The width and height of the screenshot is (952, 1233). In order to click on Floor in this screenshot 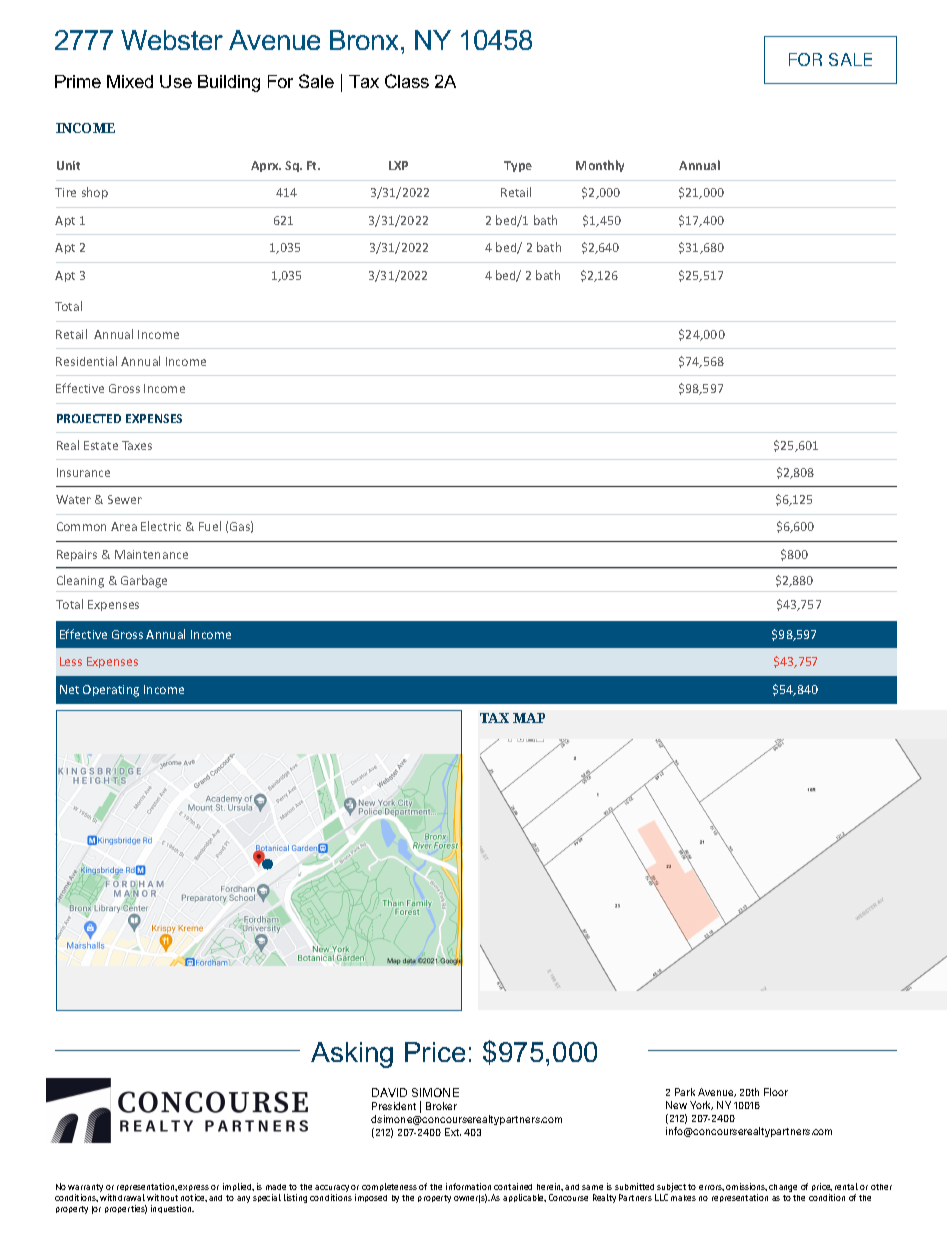, I will do `click(776, 1092)`.
